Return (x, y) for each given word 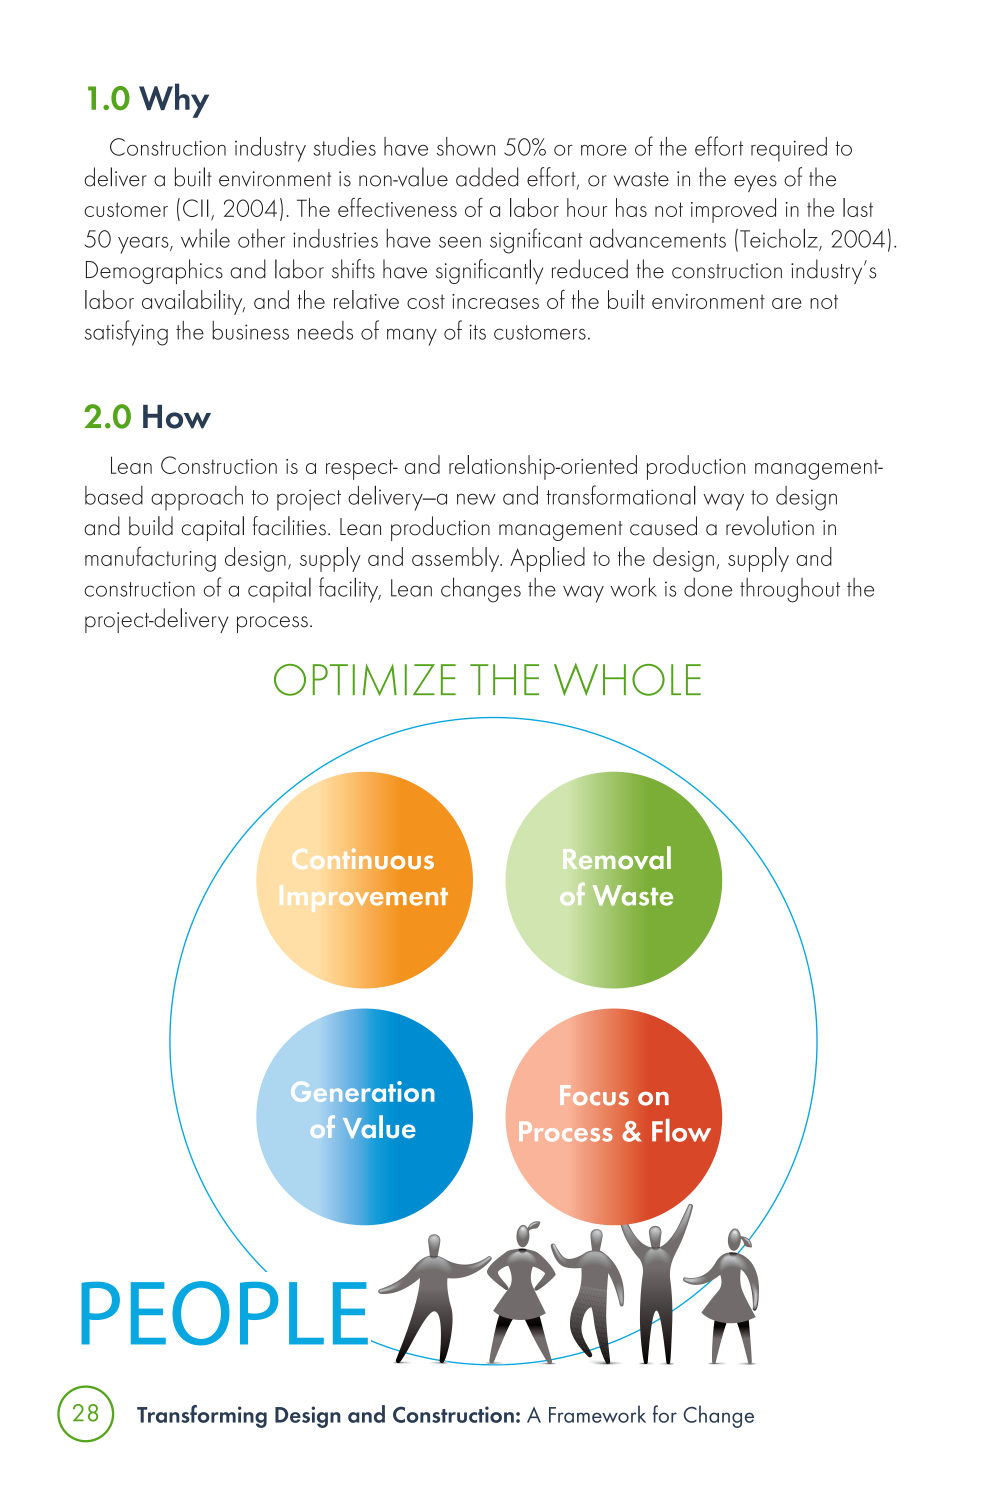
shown (466, 146)
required (789, 149)
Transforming (202, 1416)
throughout (790, 590)
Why (174, 100)
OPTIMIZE (365, 680)
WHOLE (627, 679)
